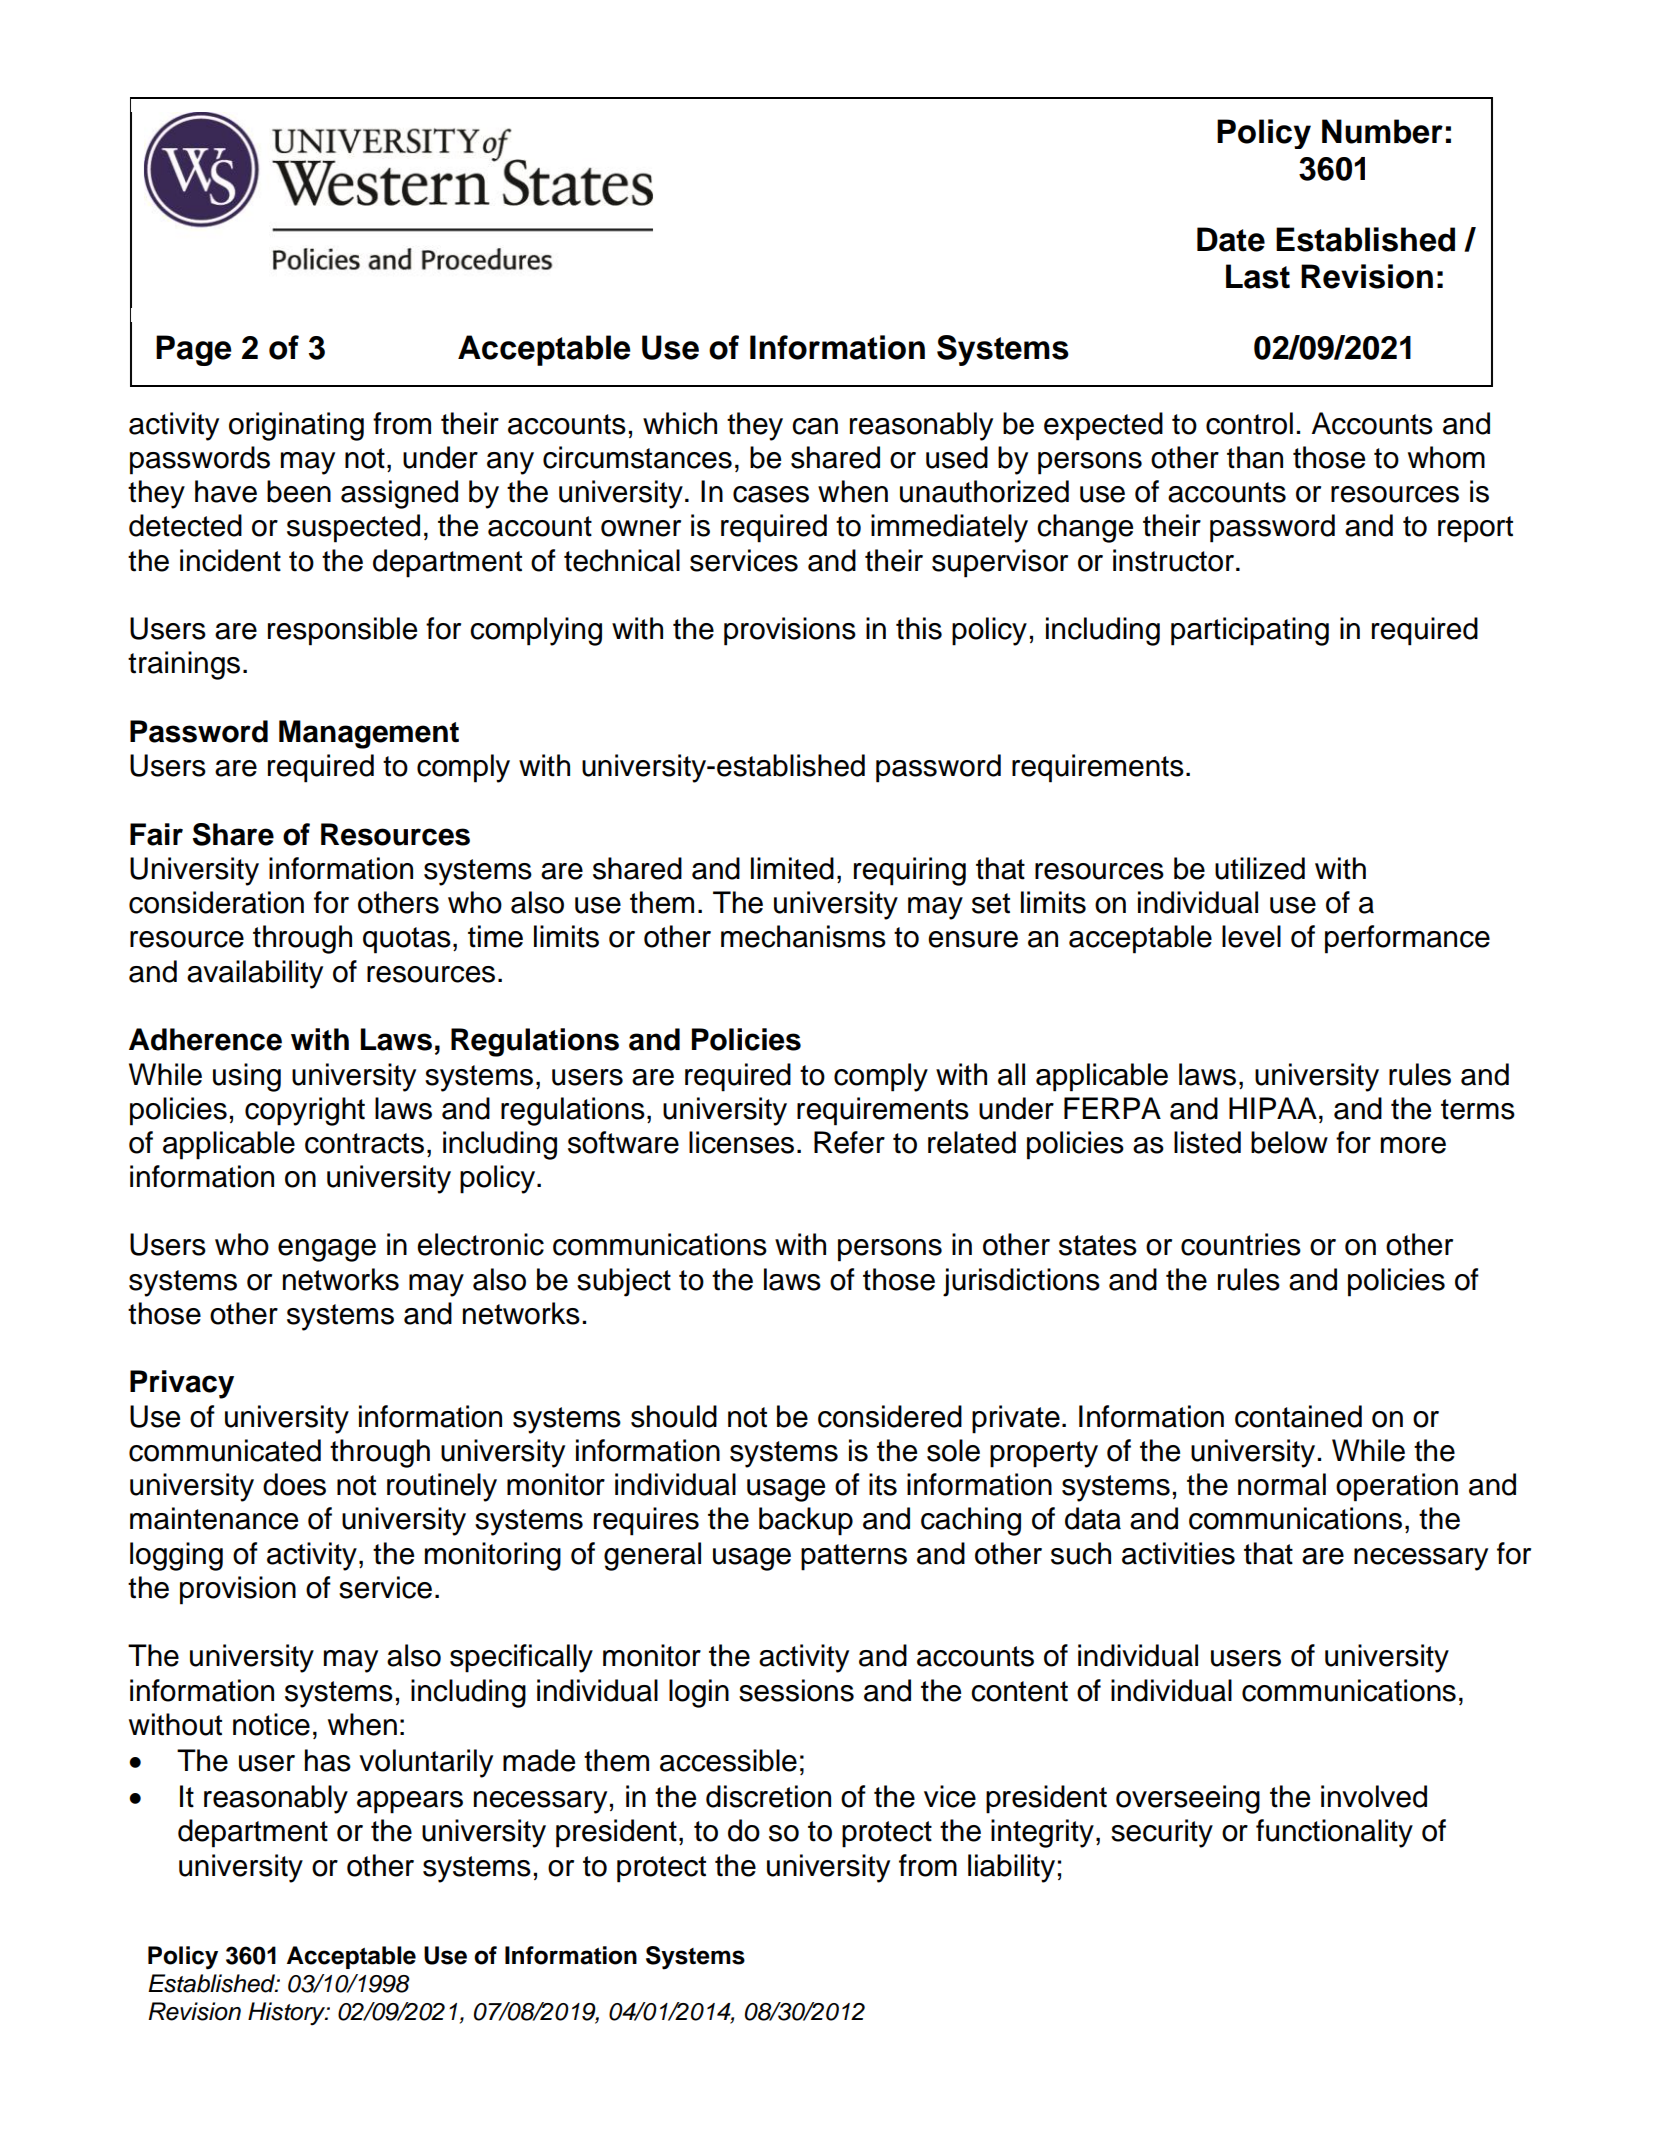 The image size is (1656, 2143). Describe the element at coordinates (890, 1416) in the page. I see `considered` at that location.
